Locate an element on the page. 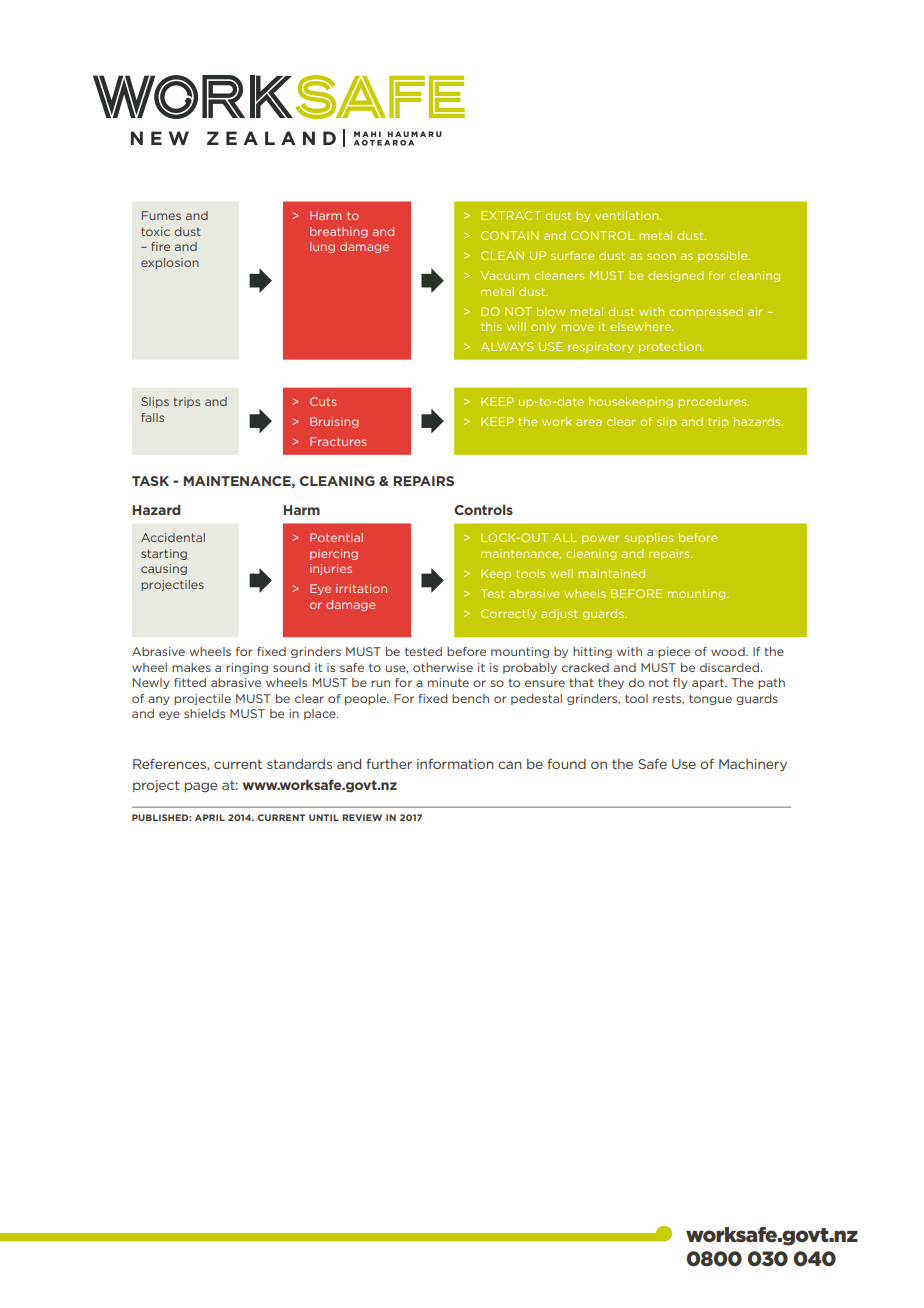  Cuts is located at coordinates (323, 401).
